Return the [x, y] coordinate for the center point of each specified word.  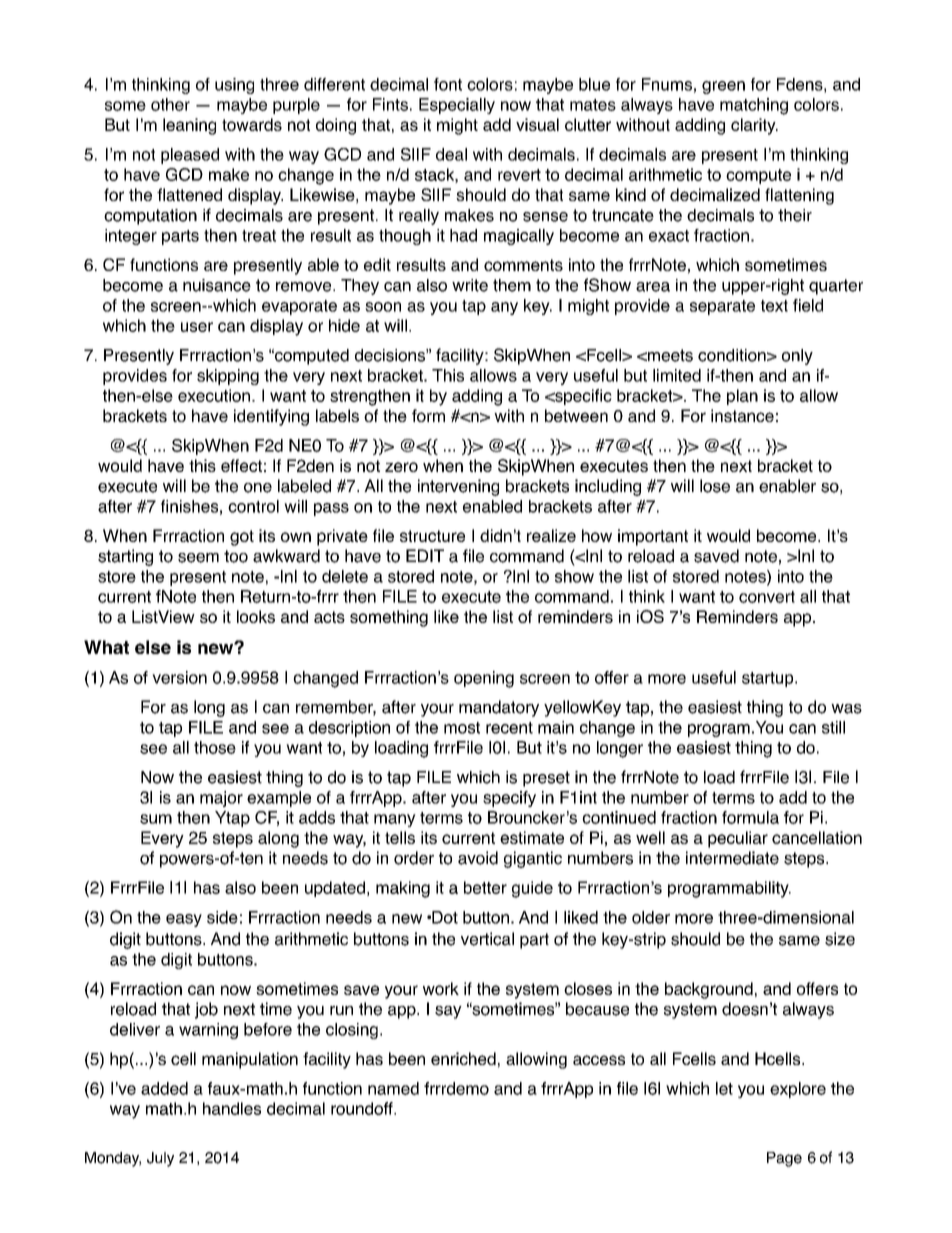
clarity [754, 126]
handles [232, 1108]
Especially [457, 106]
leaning [189, 126]
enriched [463, 1058]
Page [784, 1159]
